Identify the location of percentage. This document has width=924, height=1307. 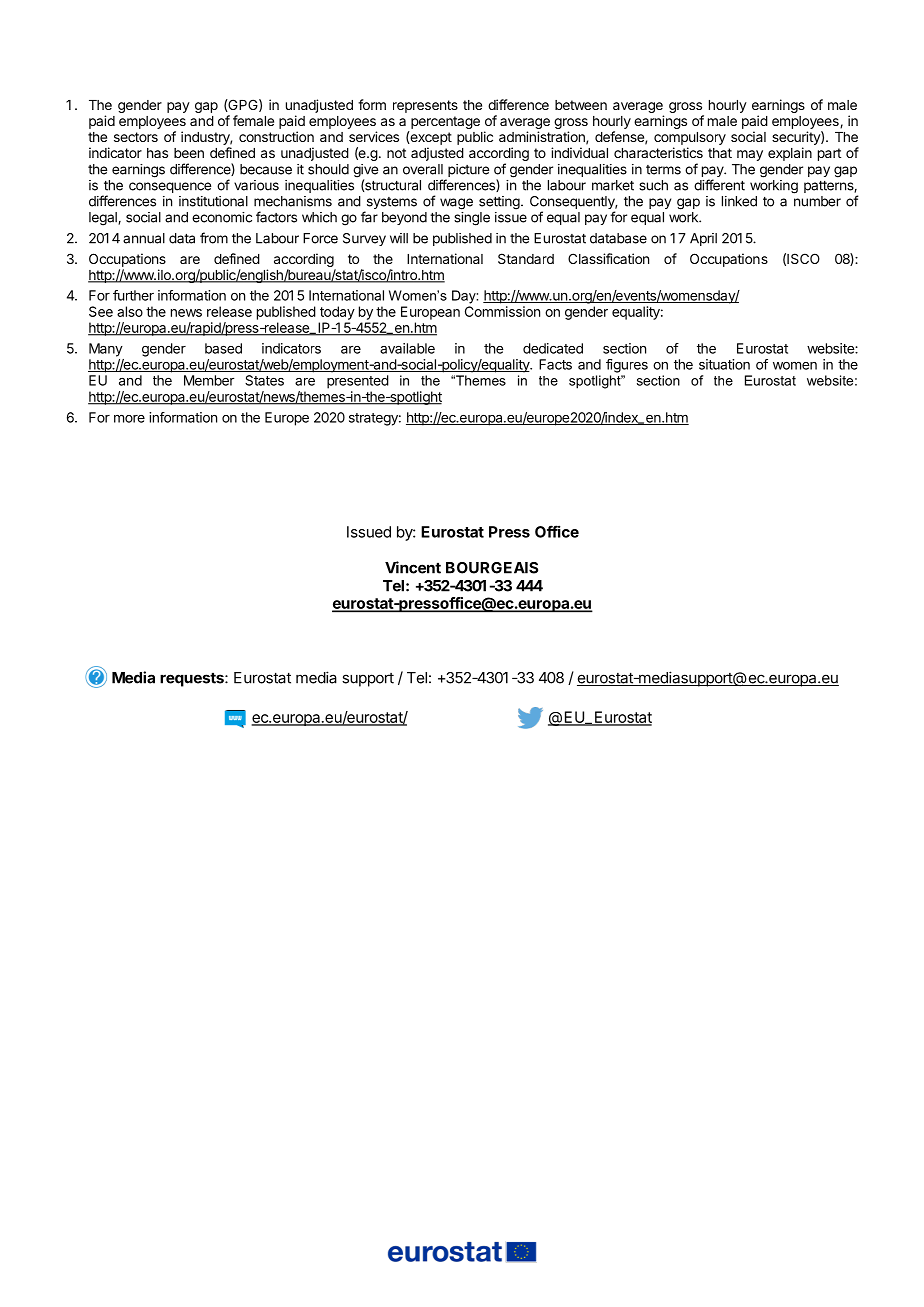
(445, 122).
